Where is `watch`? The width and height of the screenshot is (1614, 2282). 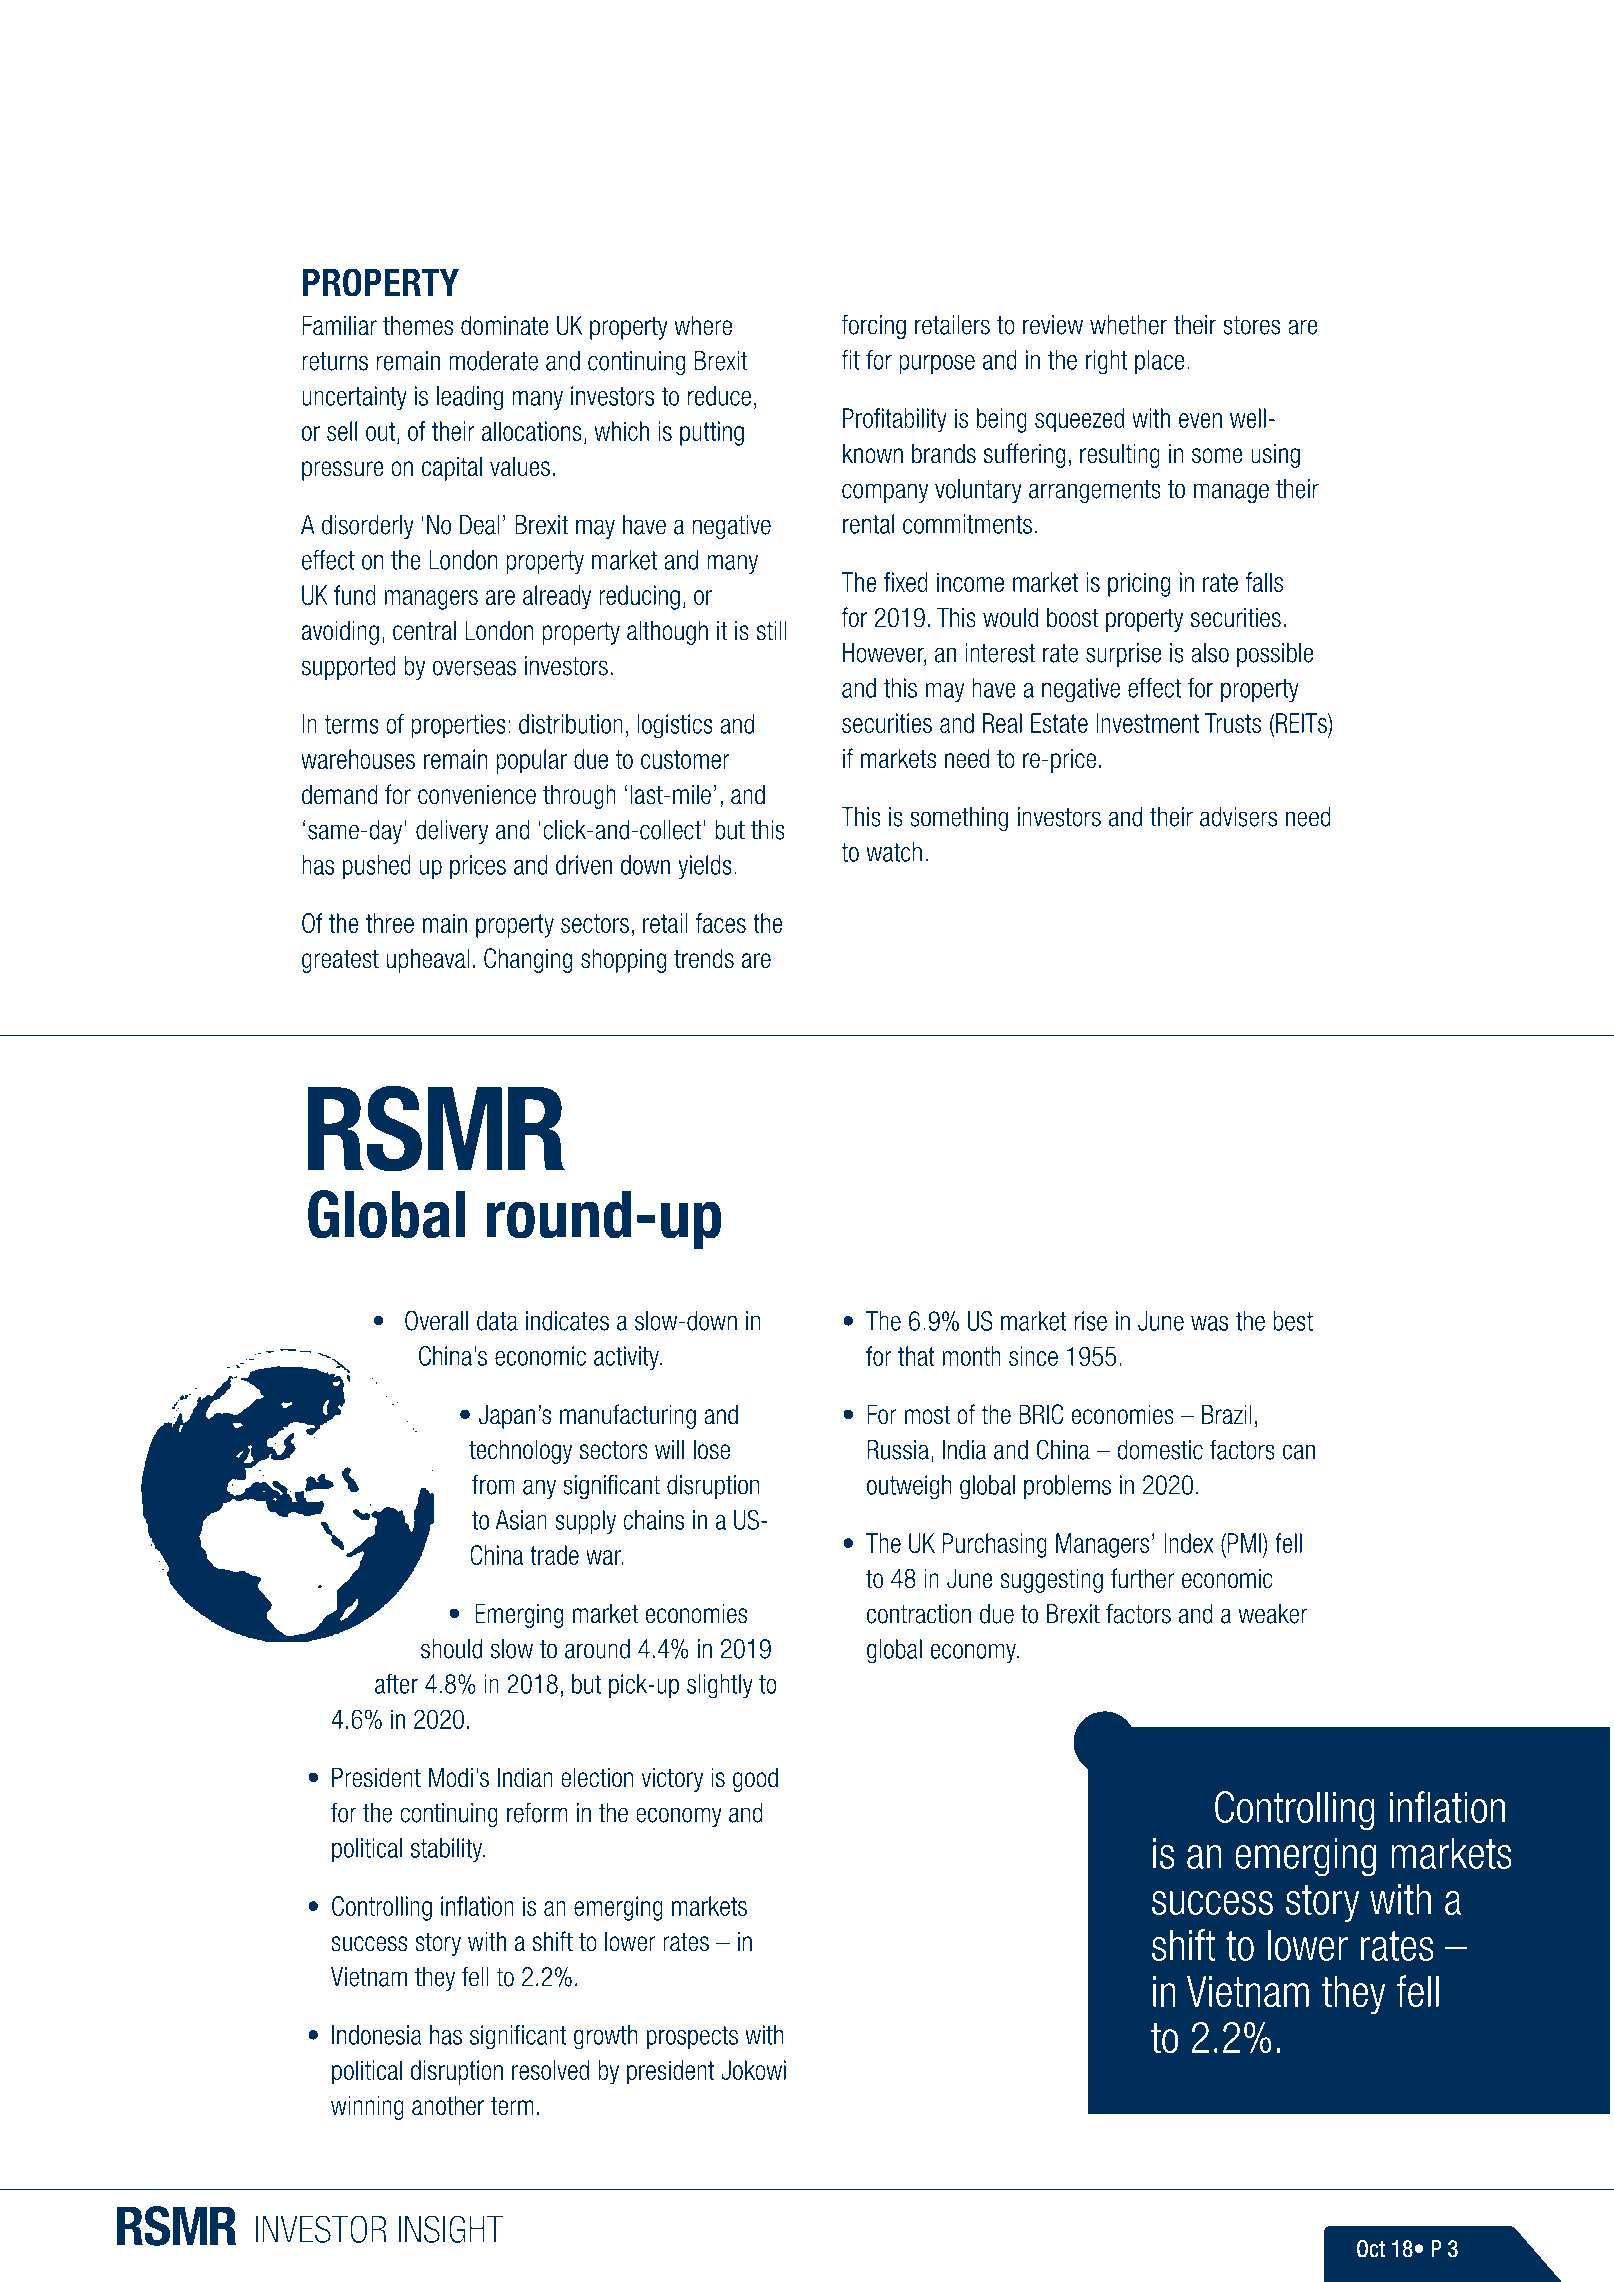
watch is located at coordinates (894, 852).
